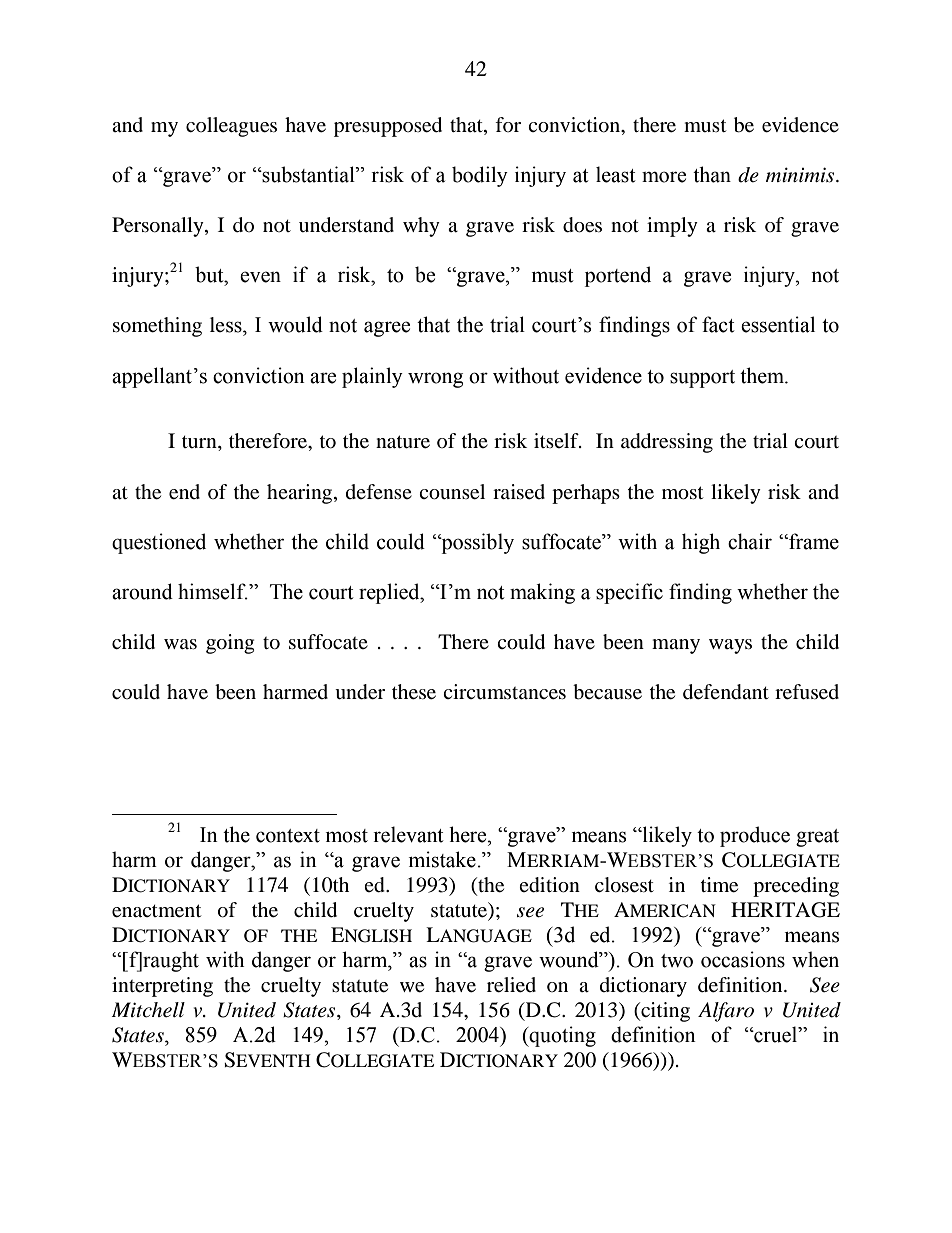 Image resolution: width=952 pixels, height=1233 pixels. What do you see at coordinates (227, 325) in the image?
I see `less` at bounding box center [227, 325].
